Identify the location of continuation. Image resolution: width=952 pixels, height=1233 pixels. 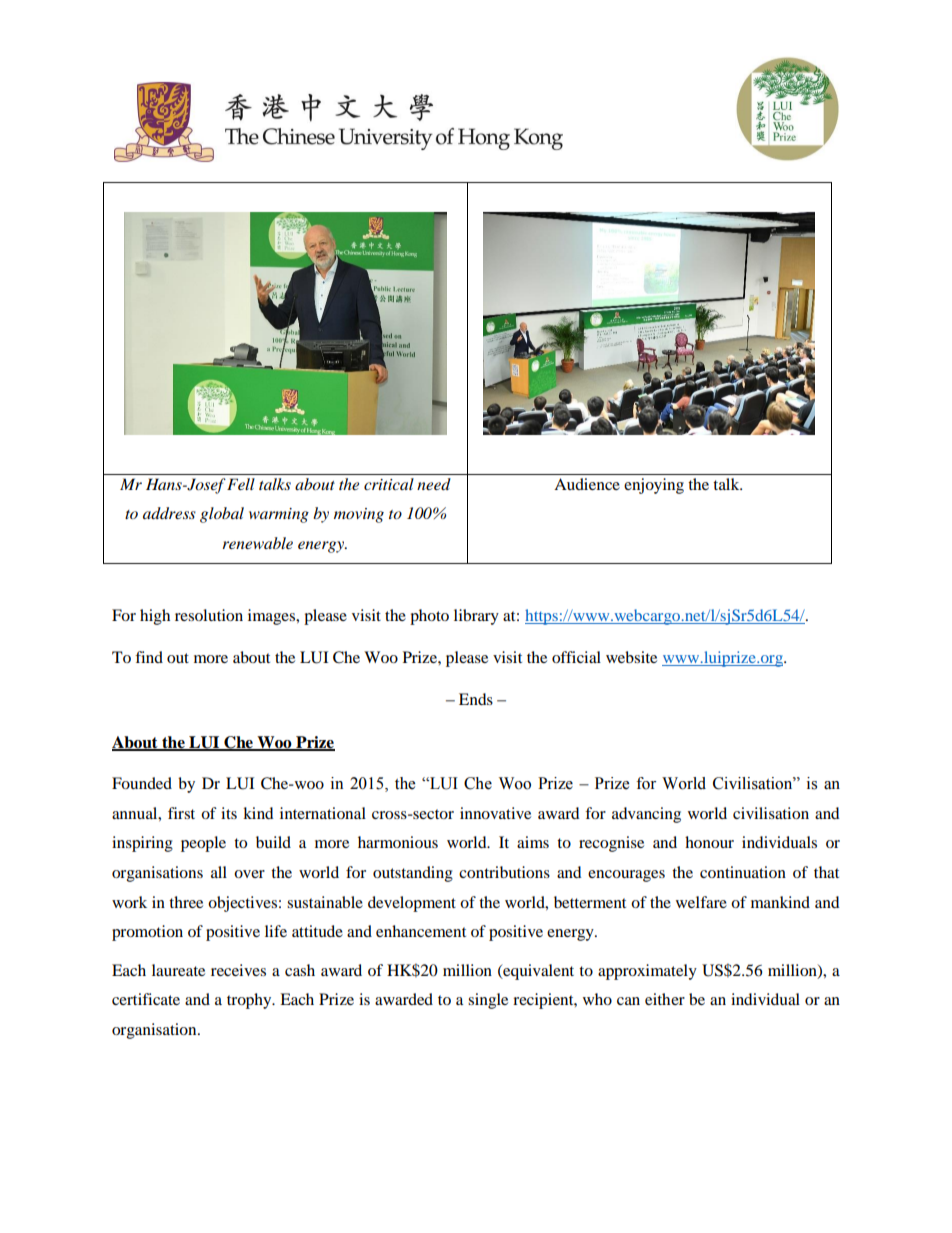
(743, 872).
